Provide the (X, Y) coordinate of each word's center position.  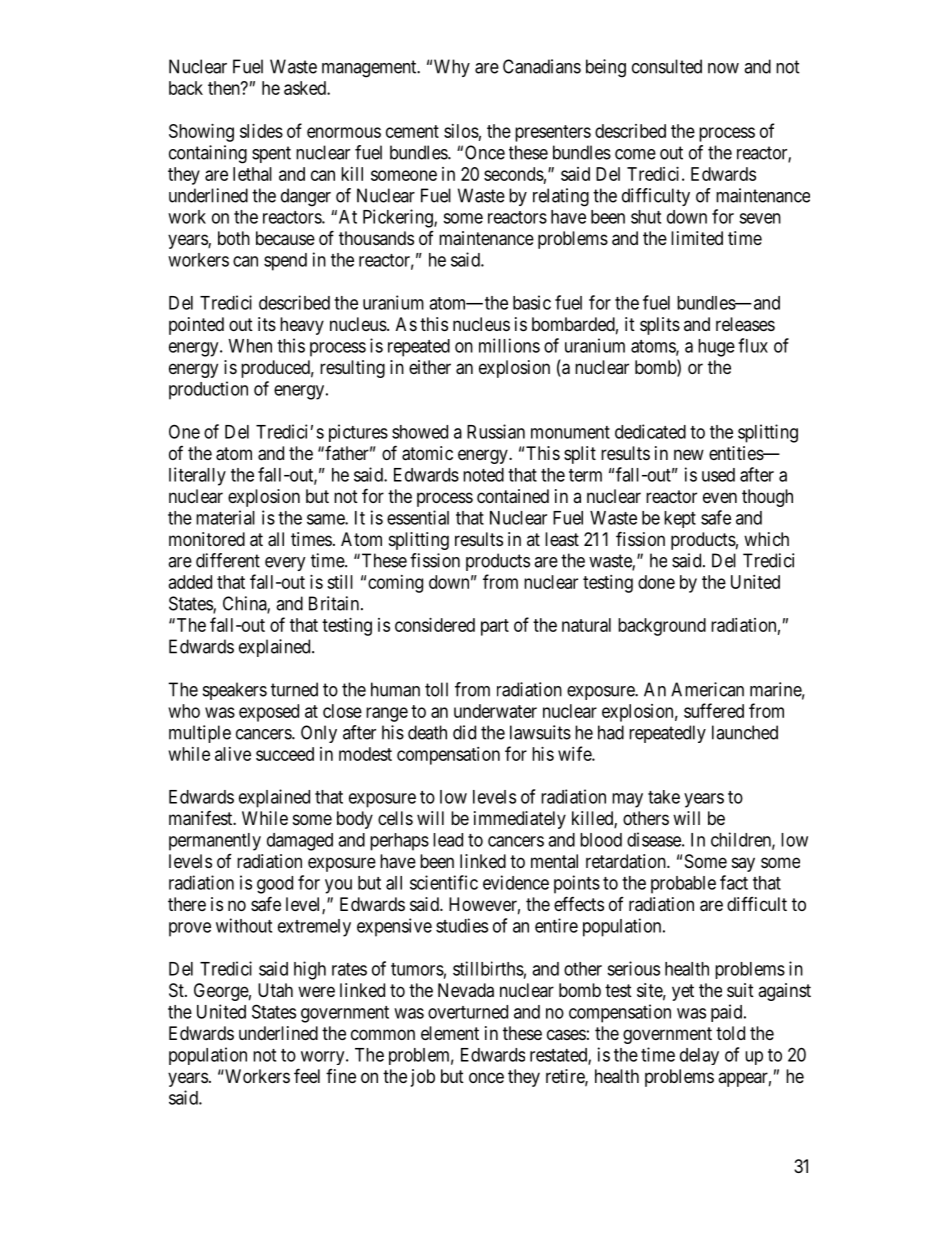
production (208, 390)
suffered (714, 710)
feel (307, 1075)
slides (261, 131)
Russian (496, 431)
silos (461, 131)
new (689, 454)
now (723, 68)
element (450, 1033)
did (464, 732)
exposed (269, 713)
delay (699, 1056)
